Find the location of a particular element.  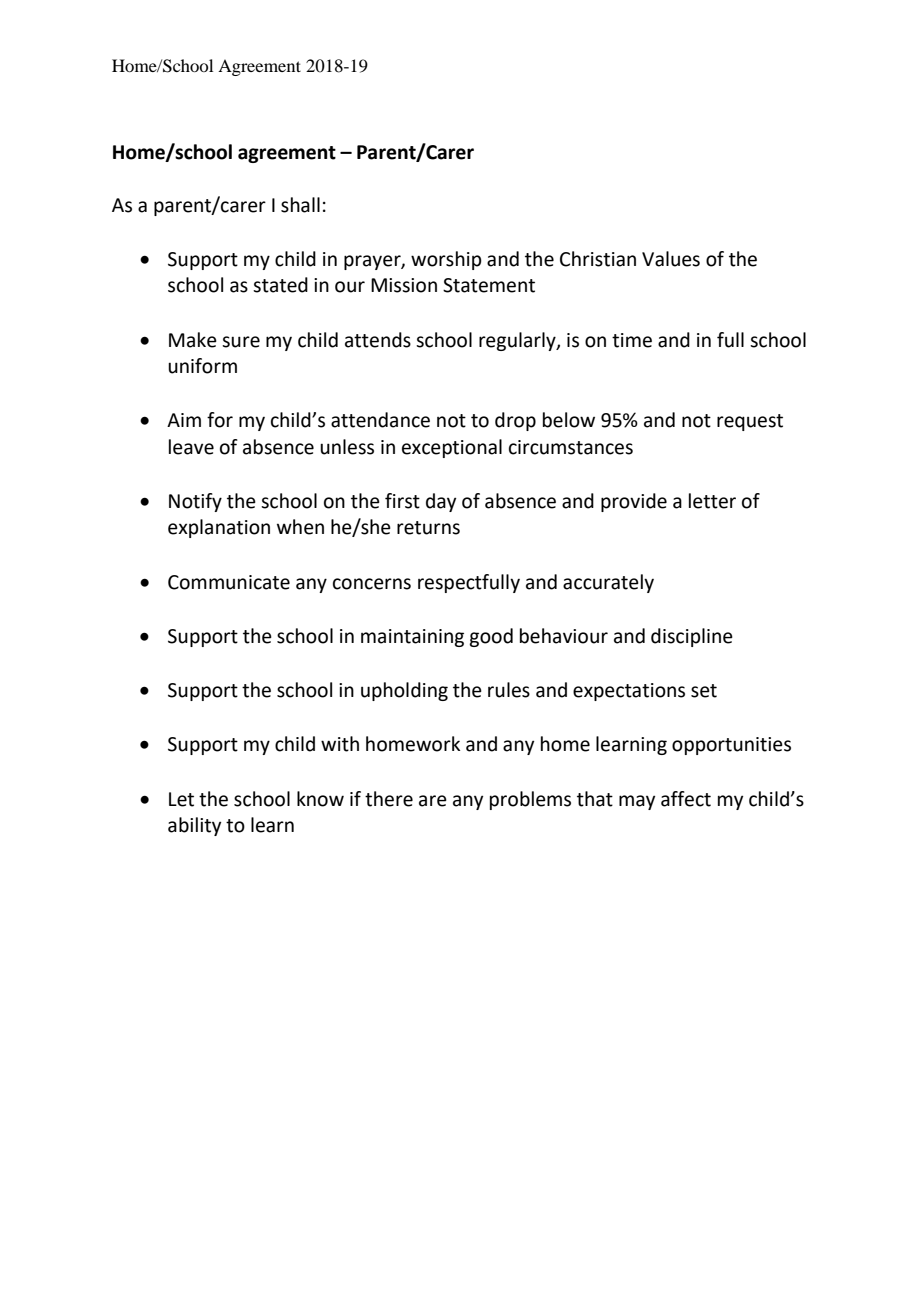

set is located at coordinates (704, 691).
